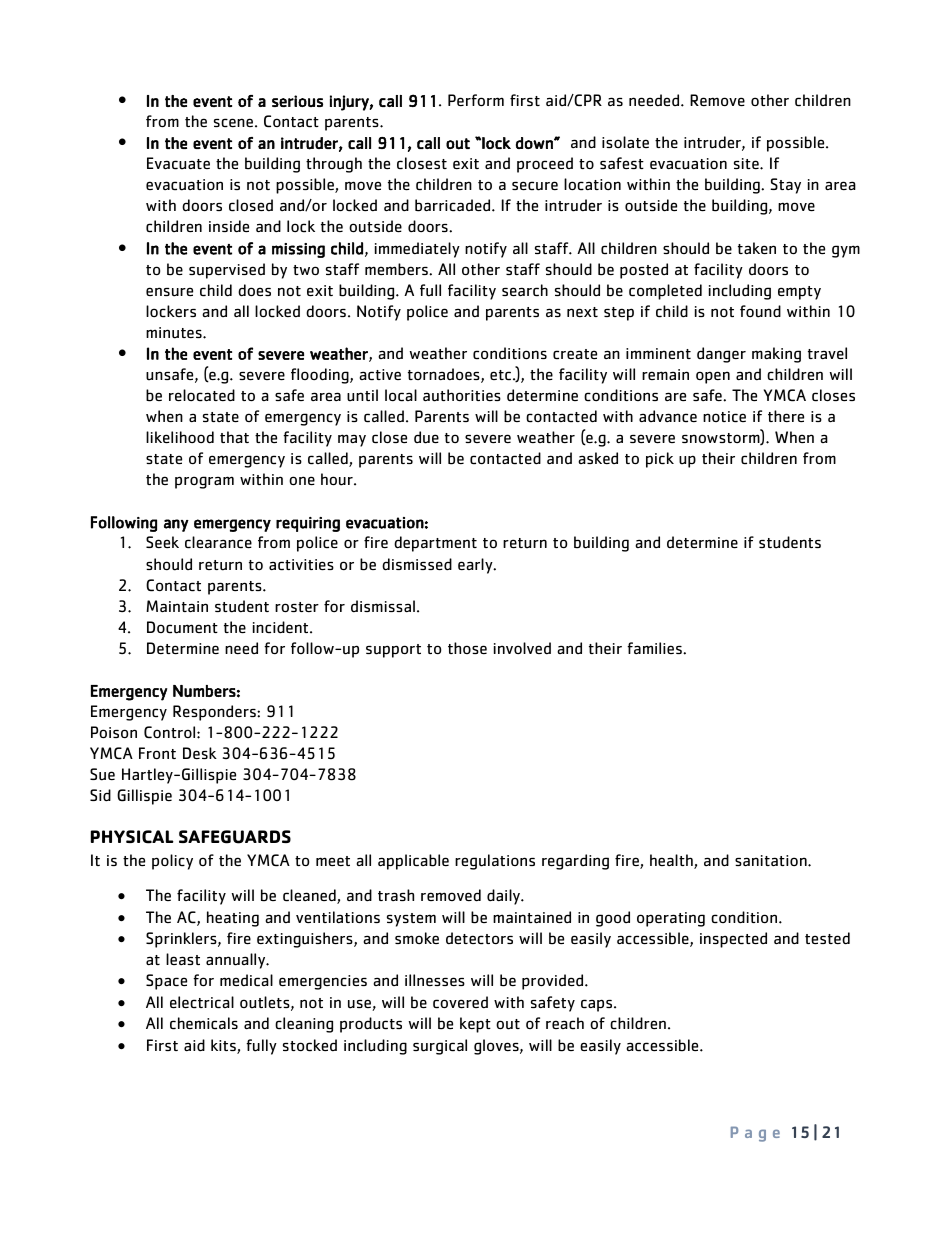 The image size is (952, 1233). I want to click on likelihood, so click(180, 437).
